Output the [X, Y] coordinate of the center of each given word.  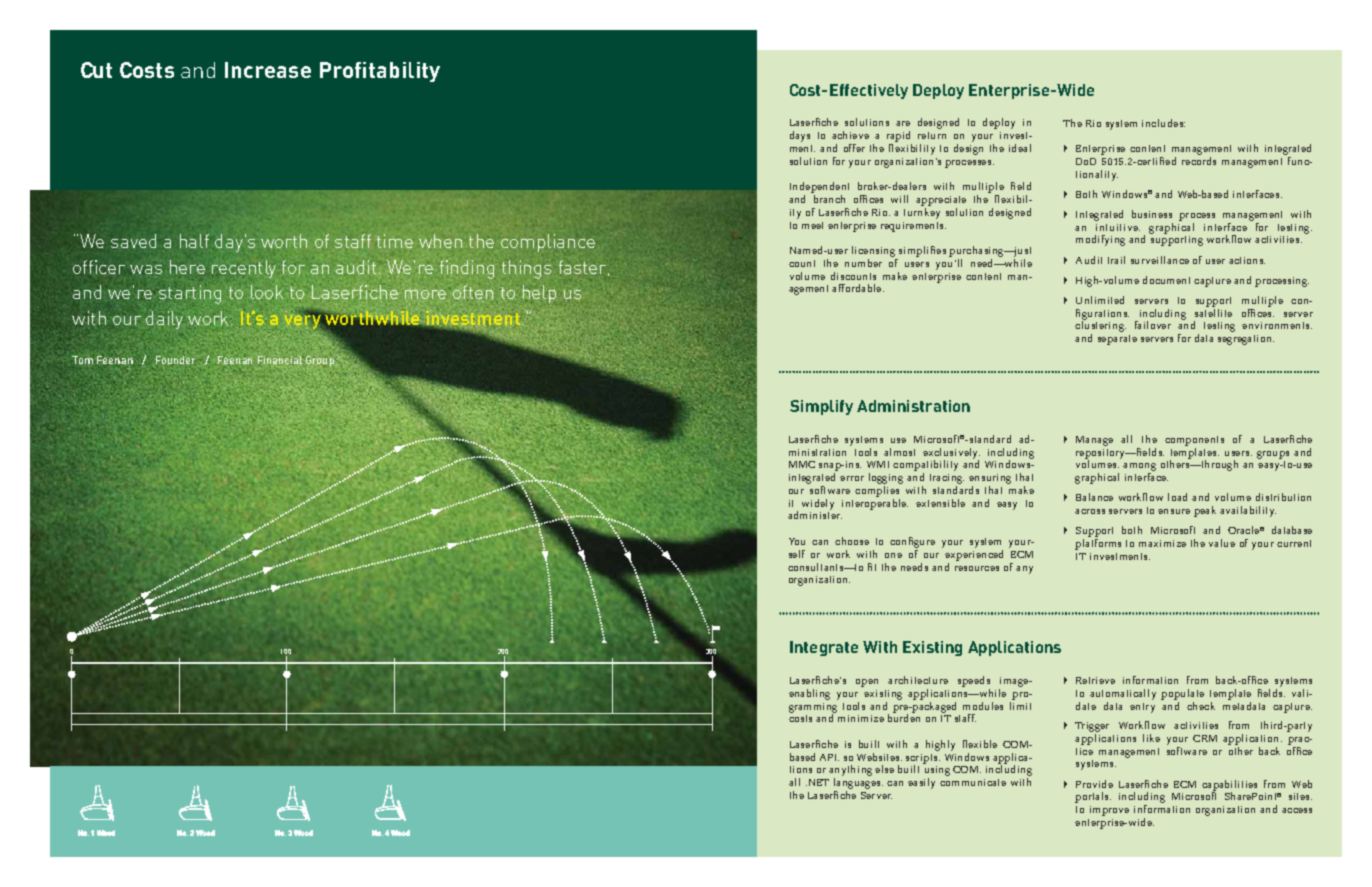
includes [1163, 123]
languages [858, 785]
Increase [268, 70]
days [800, 136]
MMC [802, 464]
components [1194, 442]
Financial [281, 361]
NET [817, 782]
